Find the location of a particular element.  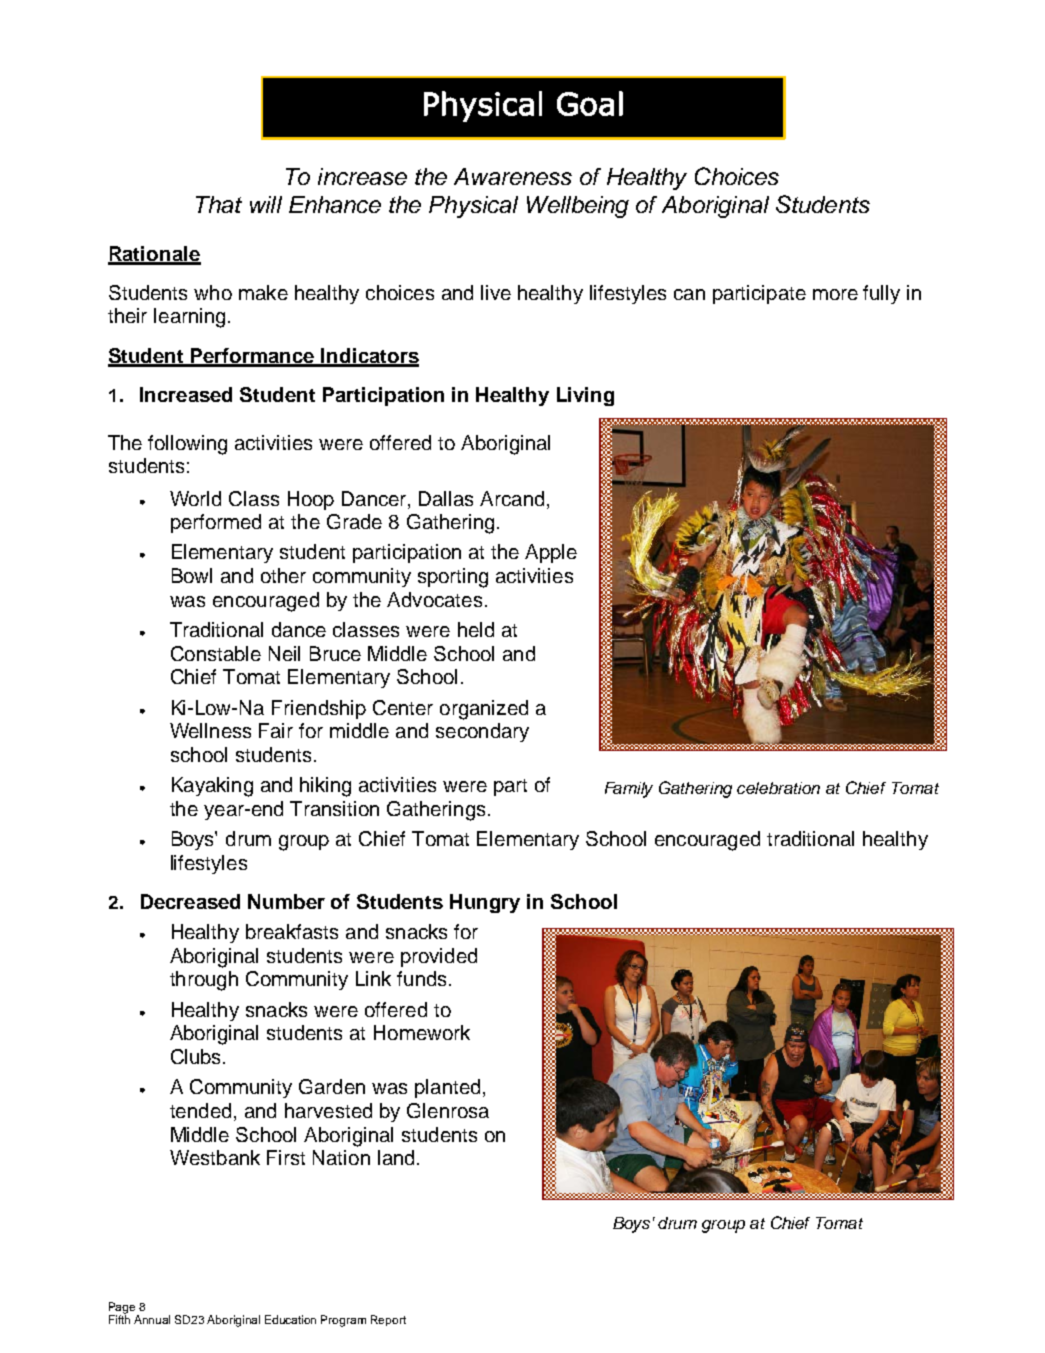

Apple is located at coordinates (551, 553).
